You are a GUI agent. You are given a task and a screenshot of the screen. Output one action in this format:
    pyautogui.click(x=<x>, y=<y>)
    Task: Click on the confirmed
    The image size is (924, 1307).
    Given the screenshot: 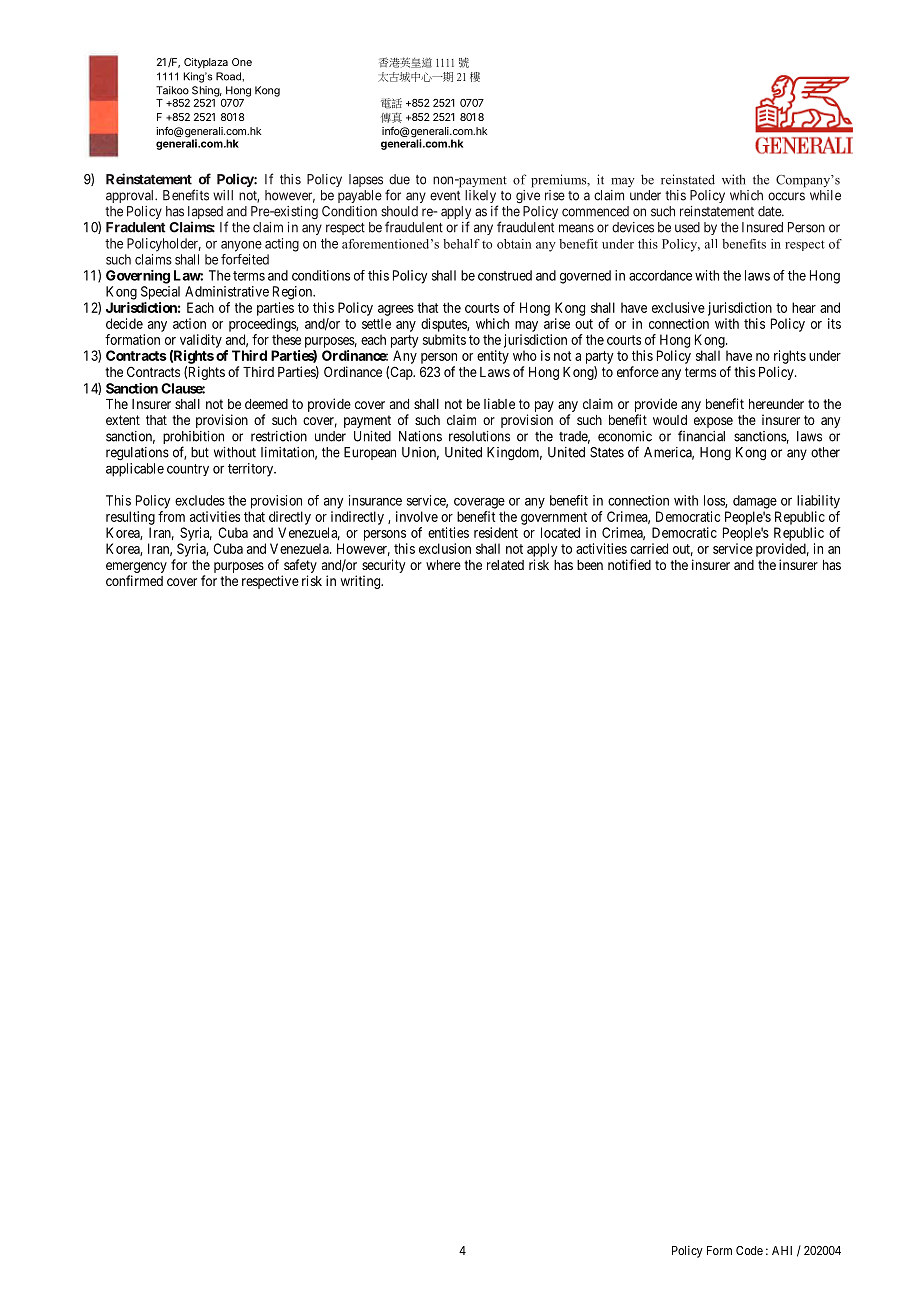 What is the action you would take?
    pyautogui.click(x=134, y=580)
